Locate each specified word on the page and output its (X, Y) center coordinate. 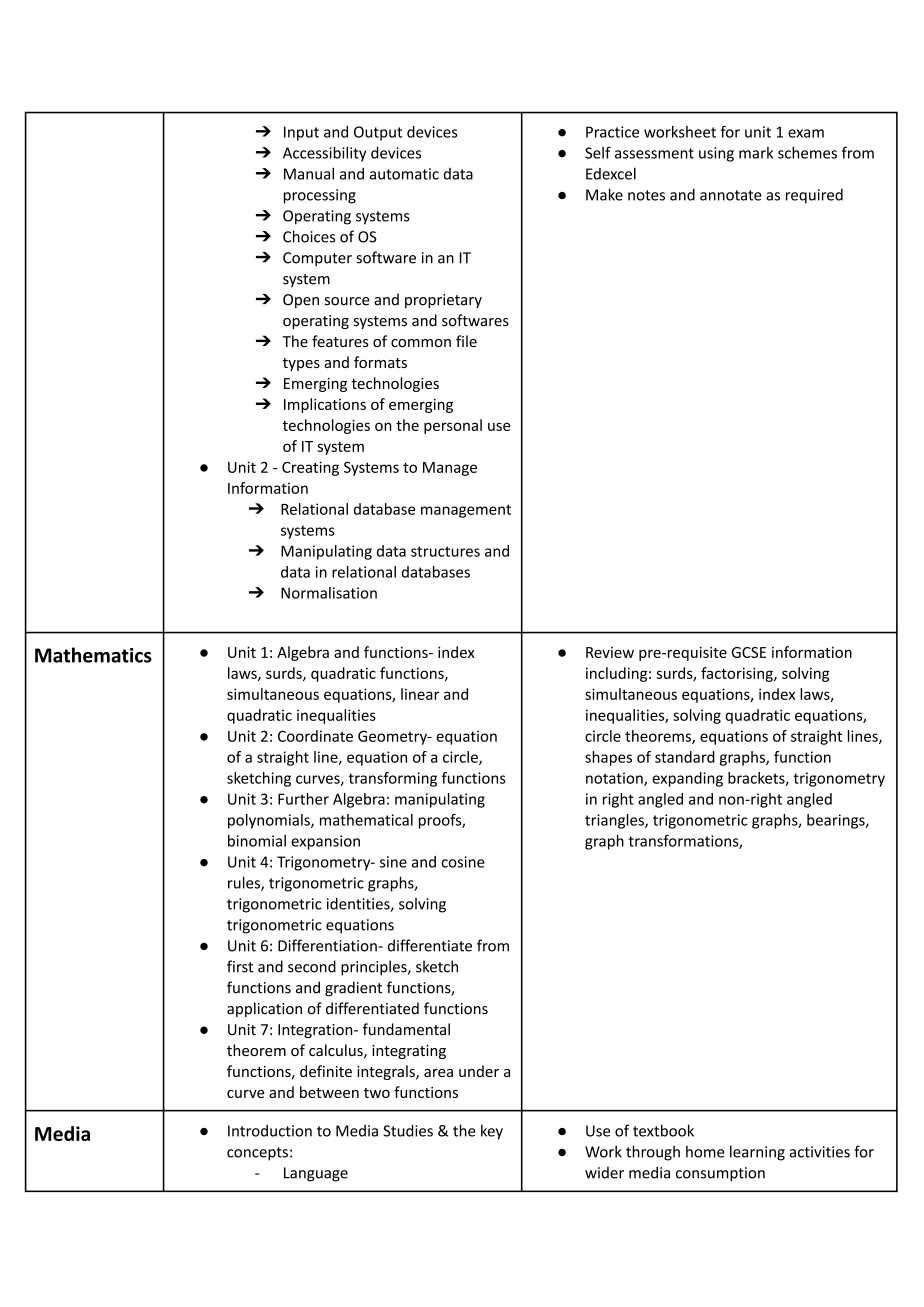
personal (453, 426)
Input (301, 133)
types (301, 364)
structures (445, 551)
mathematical (366, 820)
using (716, 154)
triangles (615, 821)
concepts (257, 1154)
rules (245, 883)
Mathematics (93, 655)
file (466, 341)
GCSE (749, 652)
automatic (404, 174)
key (492, 1132)
